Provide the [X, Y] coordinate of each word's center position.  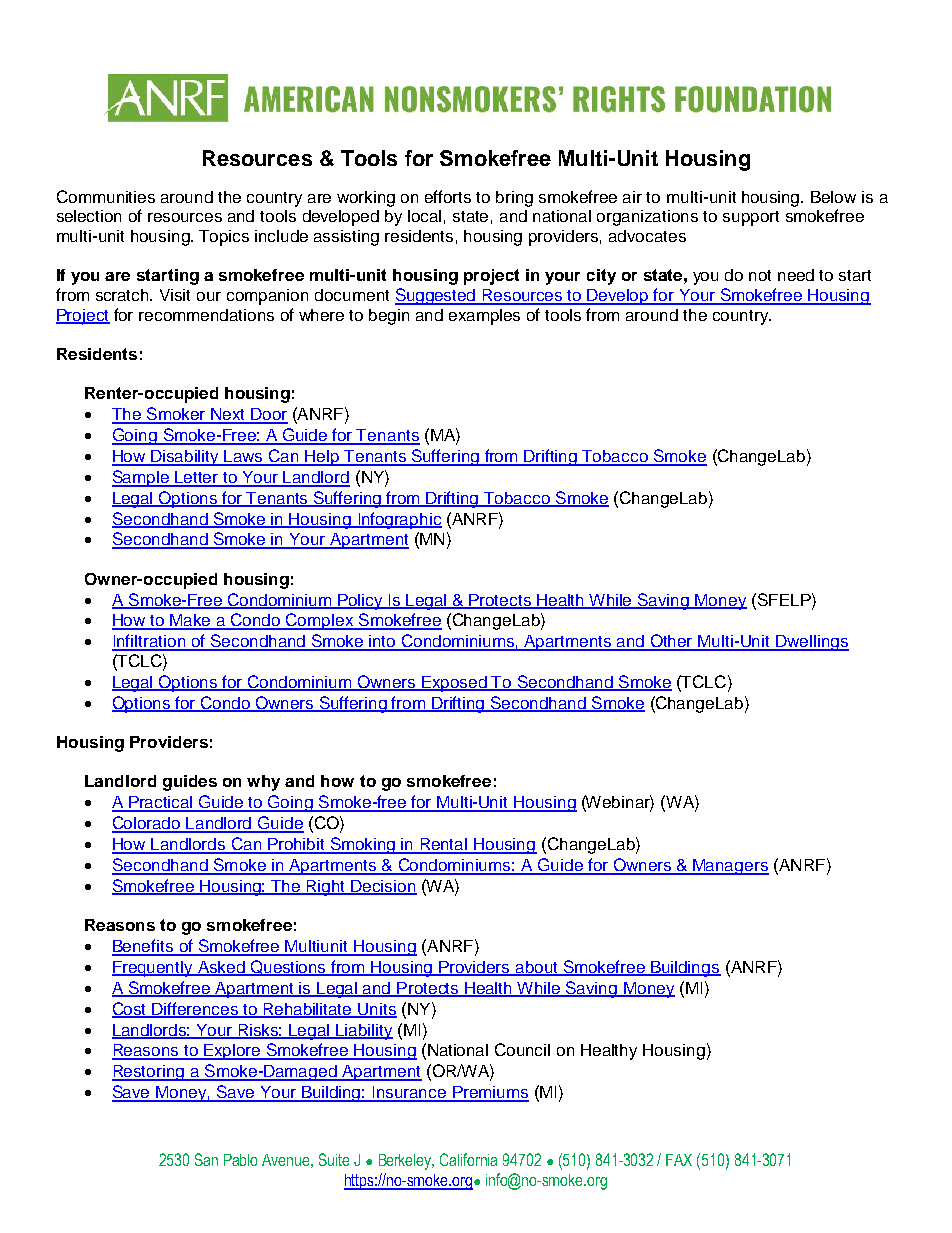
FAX [679, 1160]
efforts [448, 196]
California [468, 1159]
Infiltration [150, 642]
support [751, 218]
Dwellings [811, 643]
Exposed [454, 684]
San [206, 1159]
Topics [224, 238]
